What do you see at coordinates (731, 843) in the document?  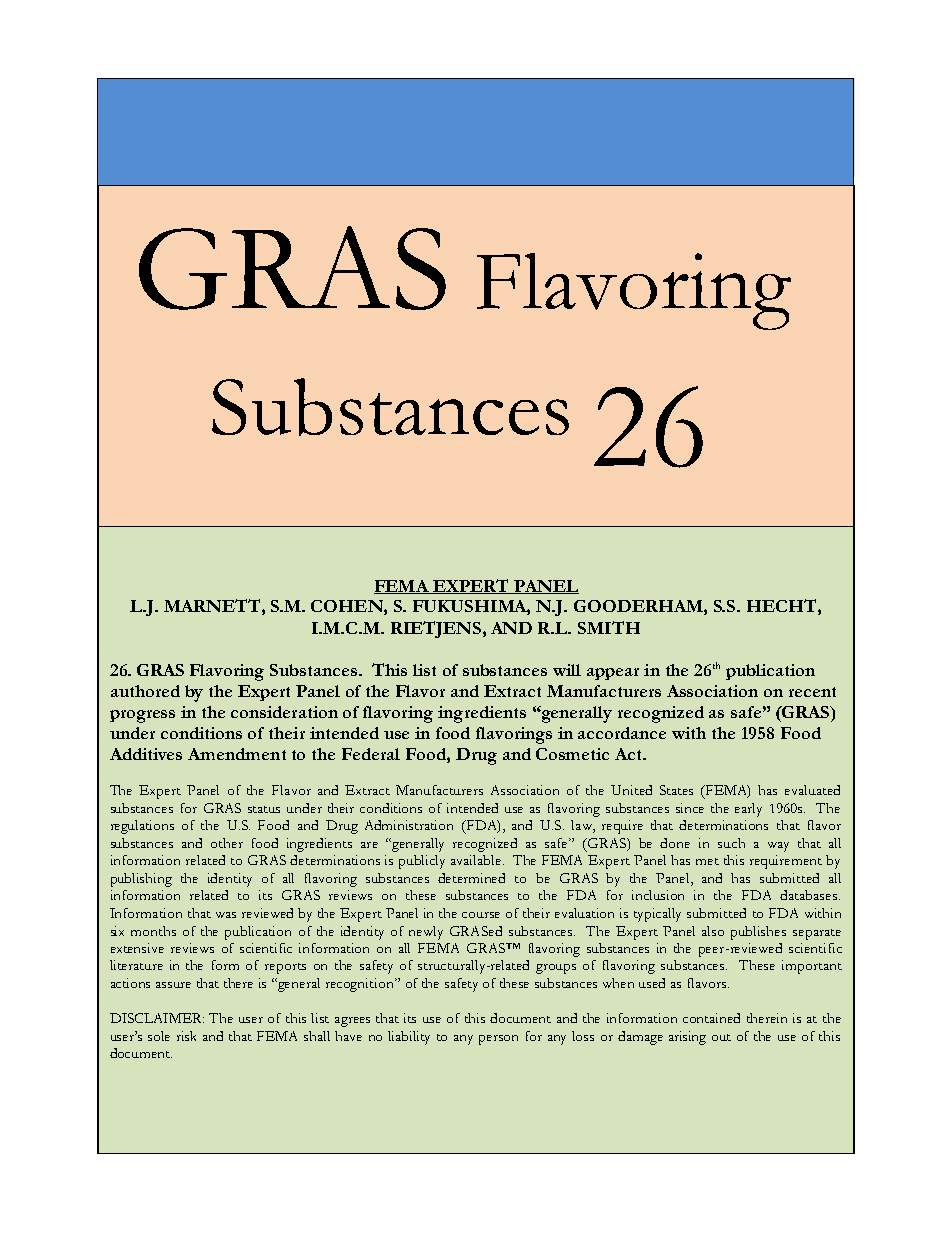 I see `such` at bounding box center [731, 843].
